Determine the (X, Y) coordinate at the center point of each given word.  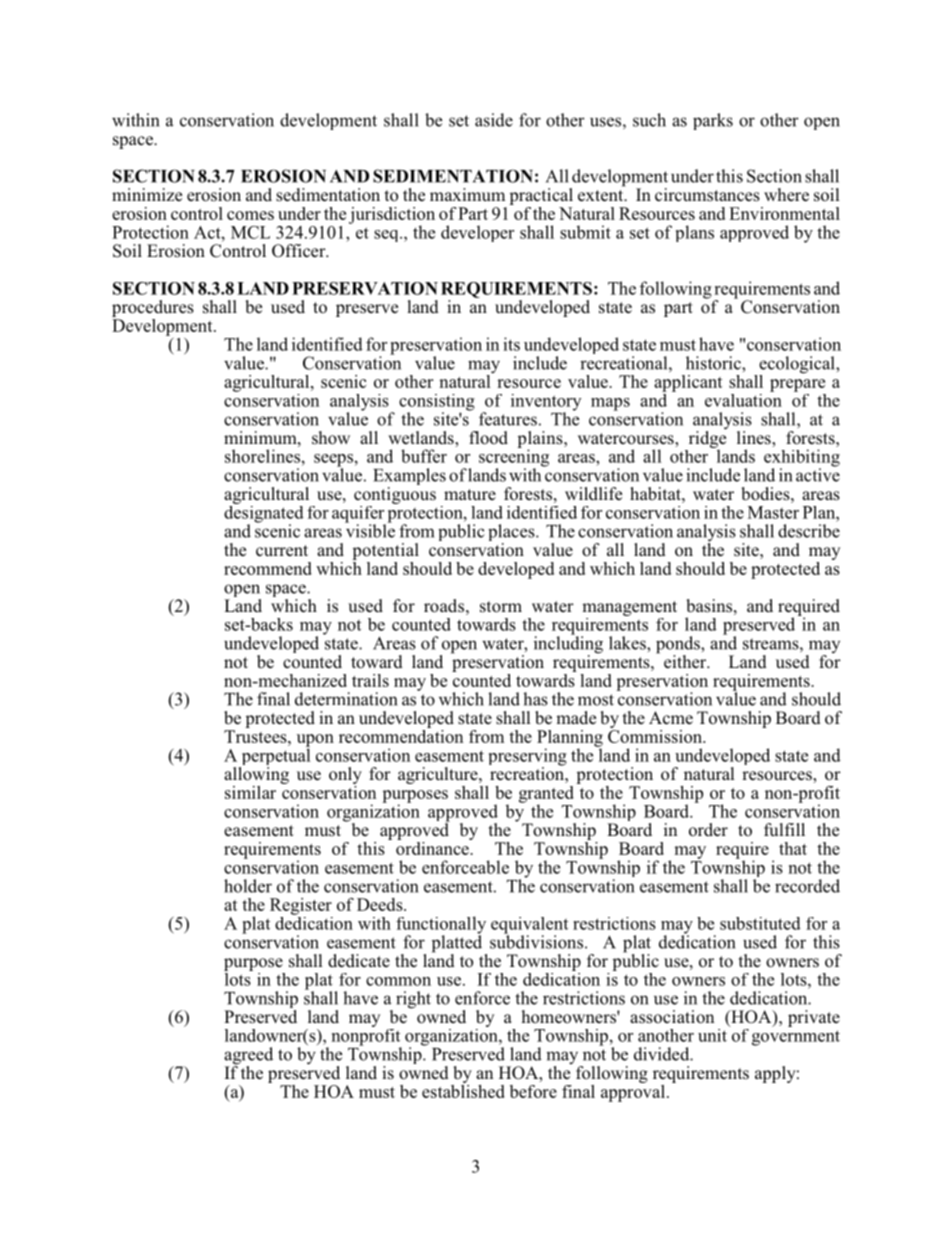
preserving (528, 758)
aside (494, 120)
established (463, 1090)
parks (713, 121)
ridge (708, 439)
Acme (671, 718)
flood (488, 438)
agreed (248, 1057)
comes (250, 215)
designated (264, 514)
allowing (256, 777)
